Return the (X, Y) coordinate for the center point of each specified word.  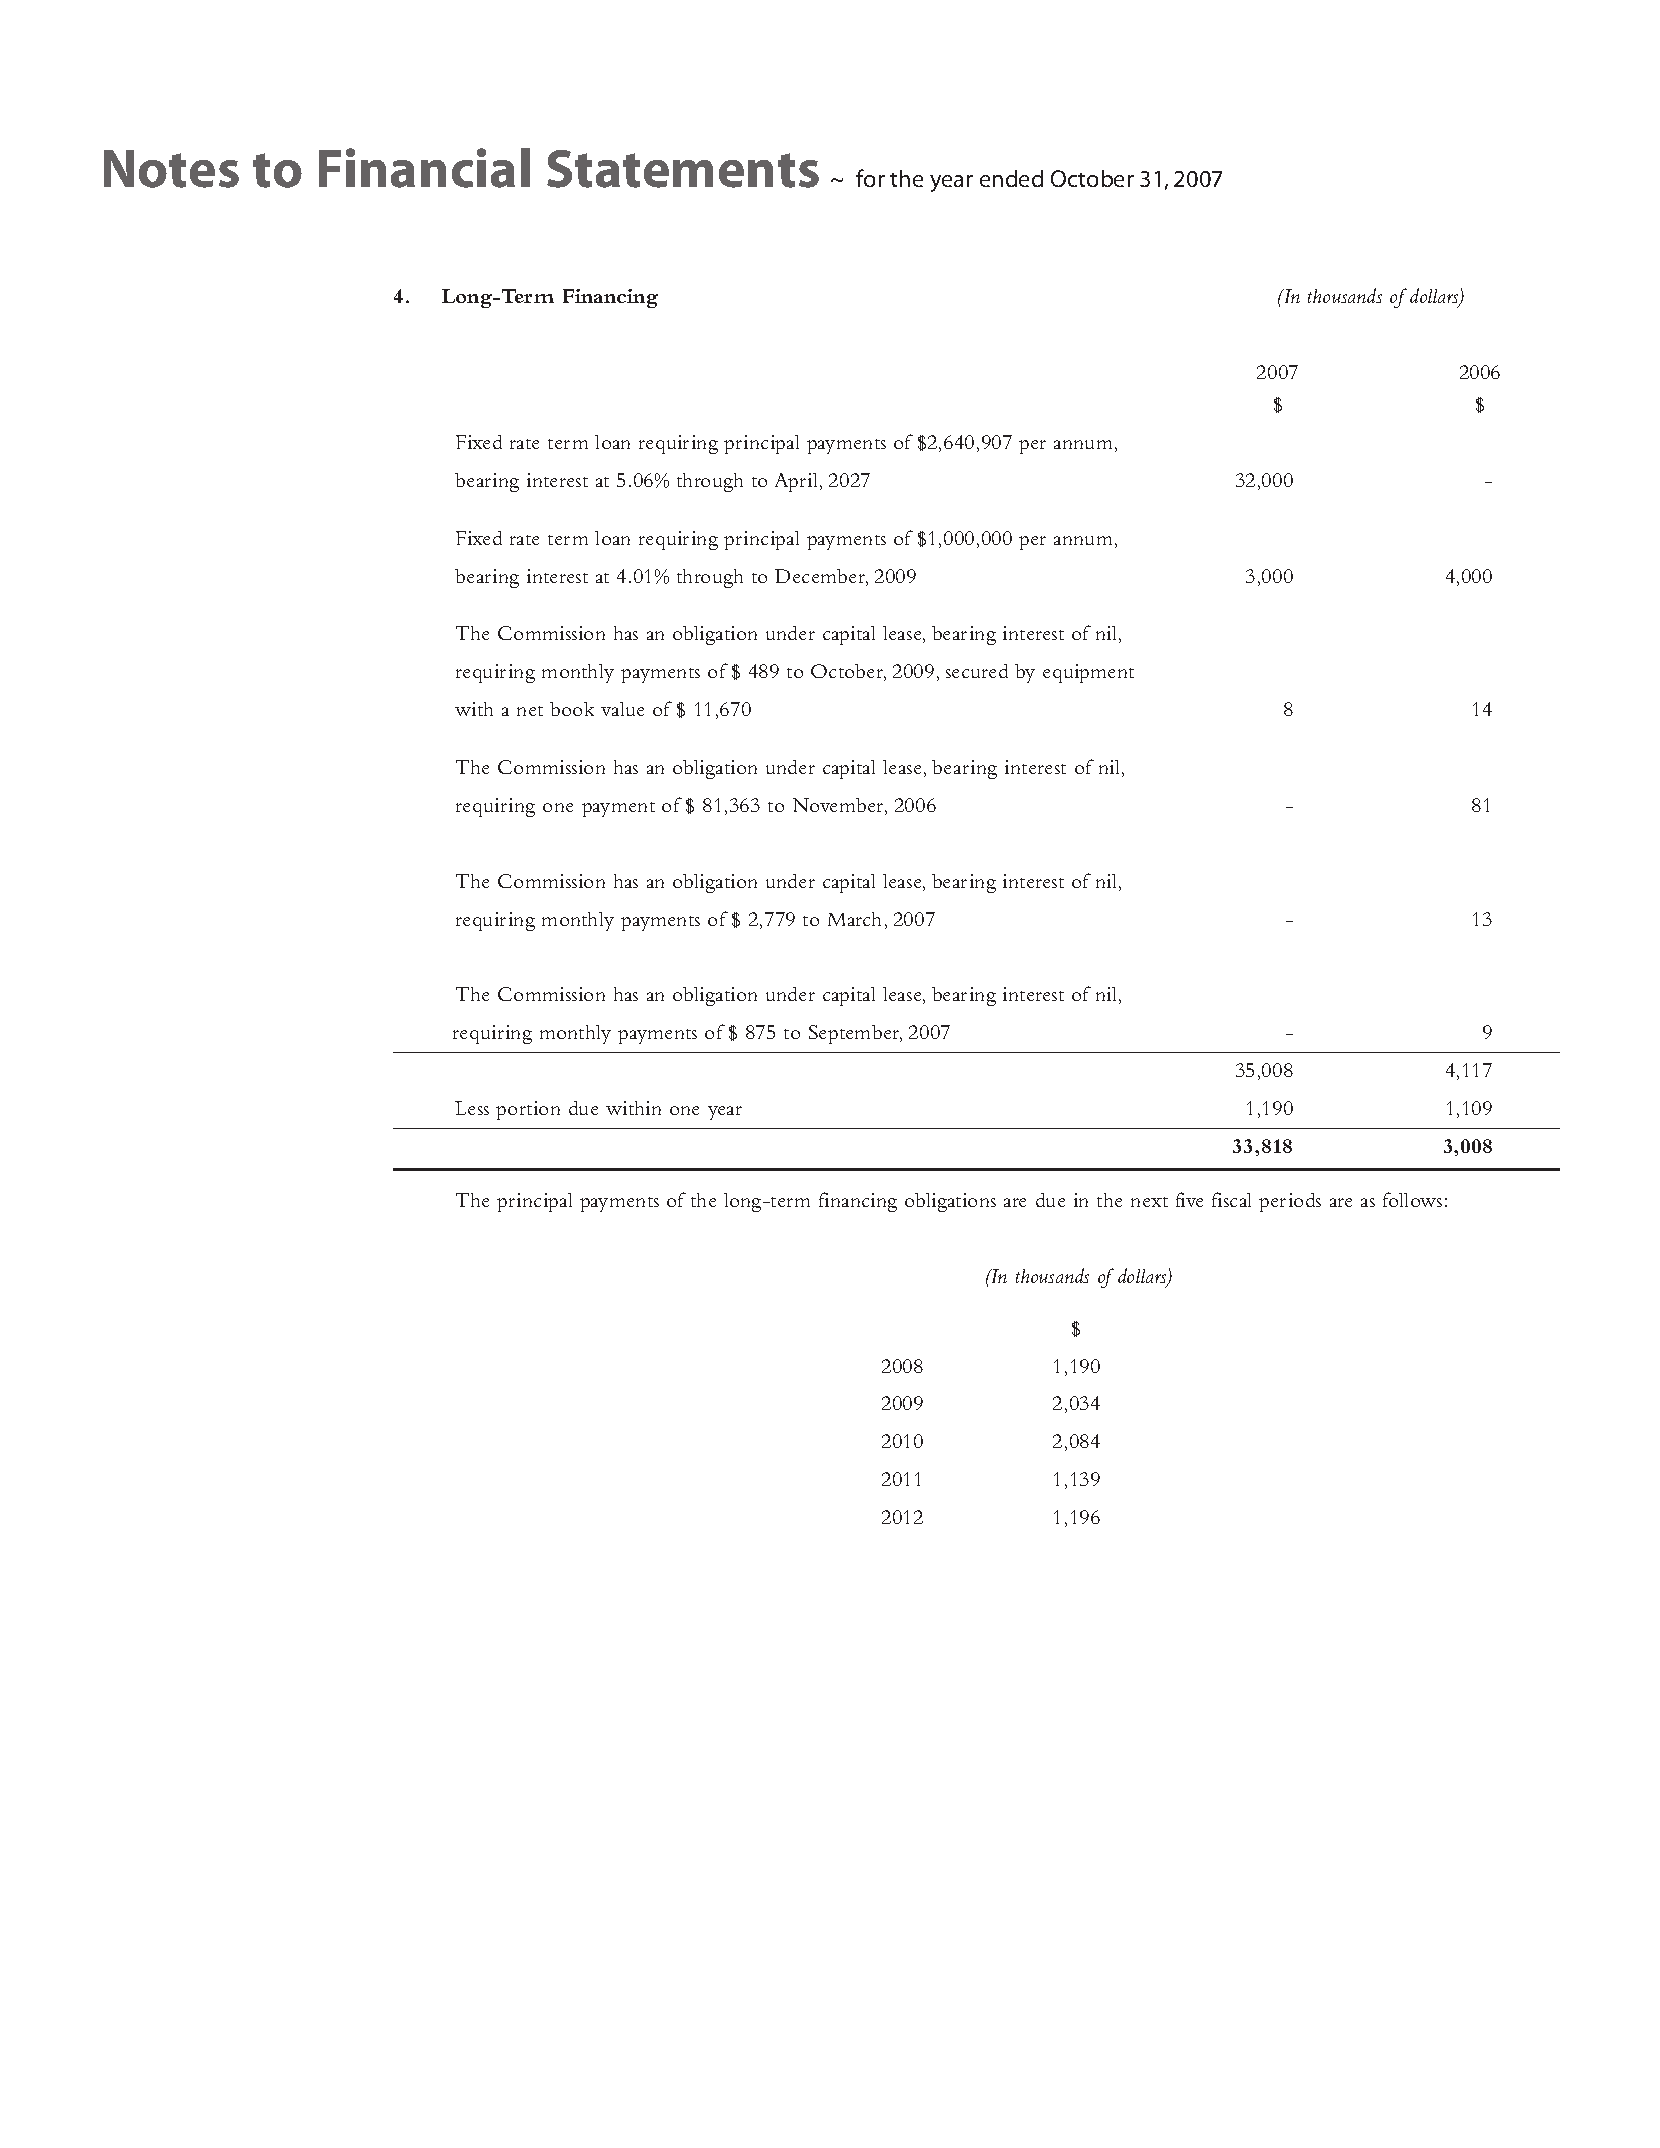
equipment (1088, 673)
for (870, 178)
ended (1011, 178)
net (530, 711)
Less (472, 1108)
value (622, 709)
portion (528, 1110)
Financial (424, 168)
